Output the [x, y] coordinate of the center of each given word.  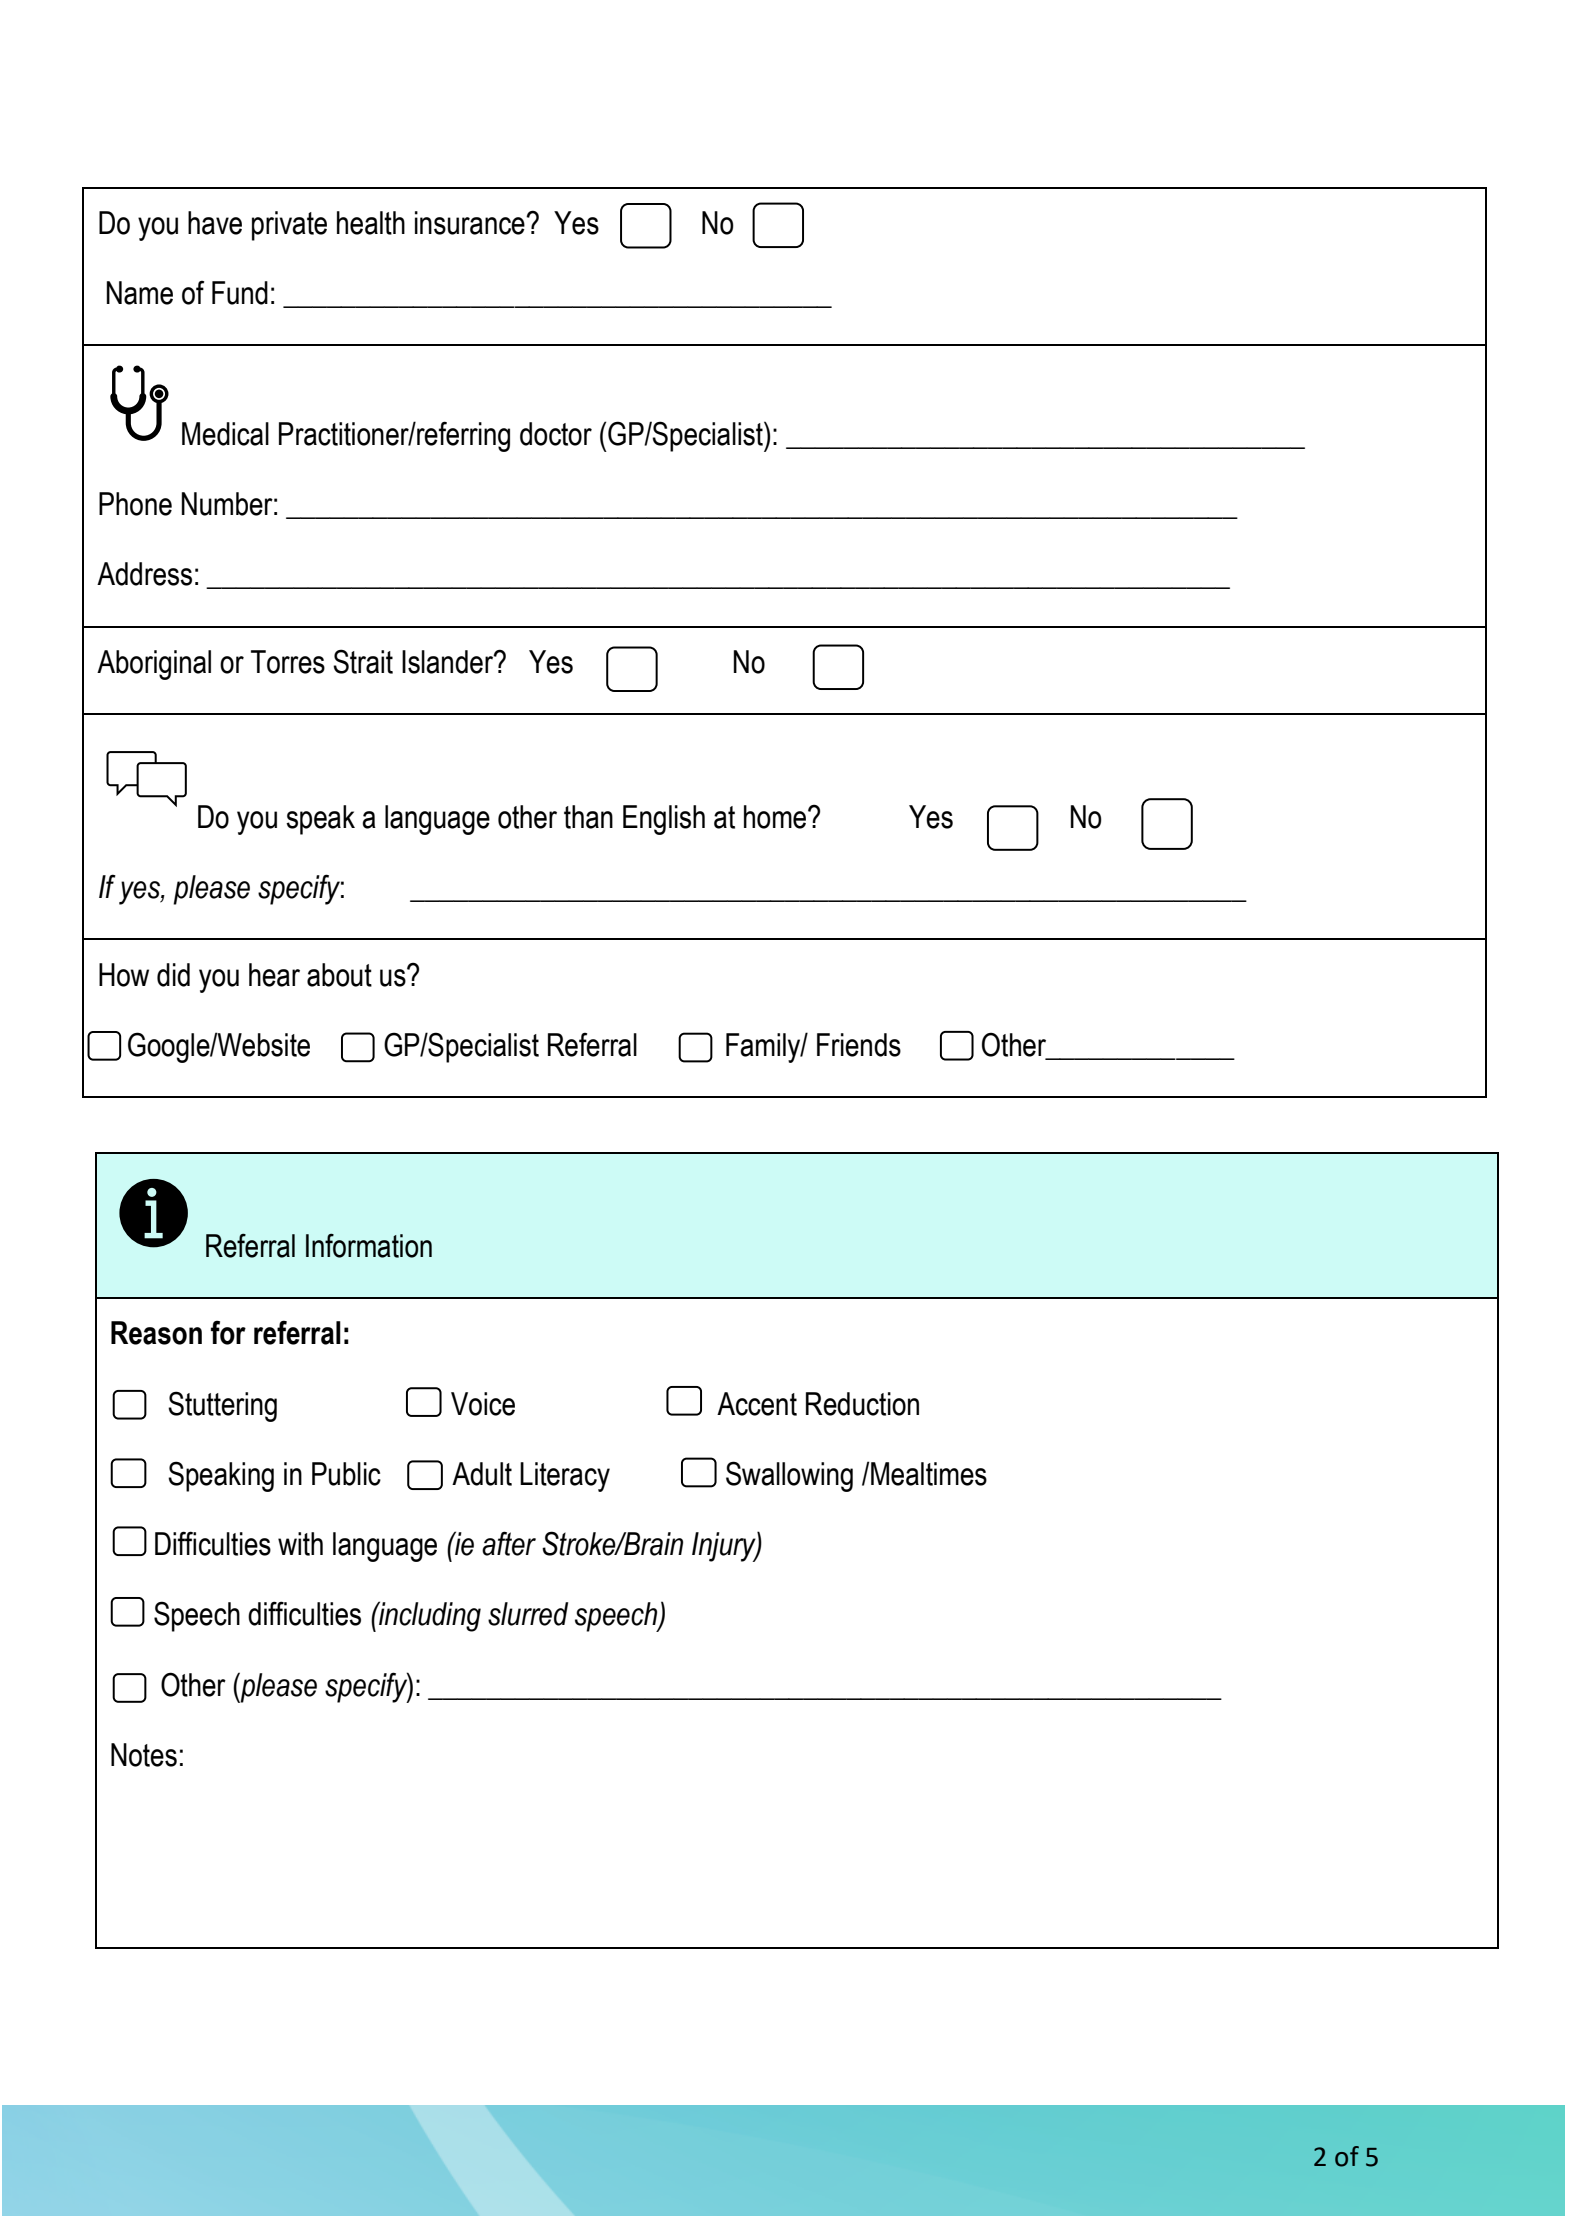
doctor [556, 434]
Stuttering [222, 1406]
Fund [240, 293]
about [339, 975]
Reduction [862, 1404]
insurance [471, 223]
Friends [859, 1045]
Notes [144, 1755]
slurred [528, 1614]
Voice [483, 1404]
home [776, 817]
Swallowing [789, 1476]
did [173, 975]
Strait [363, 661]
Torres [288, 662]
